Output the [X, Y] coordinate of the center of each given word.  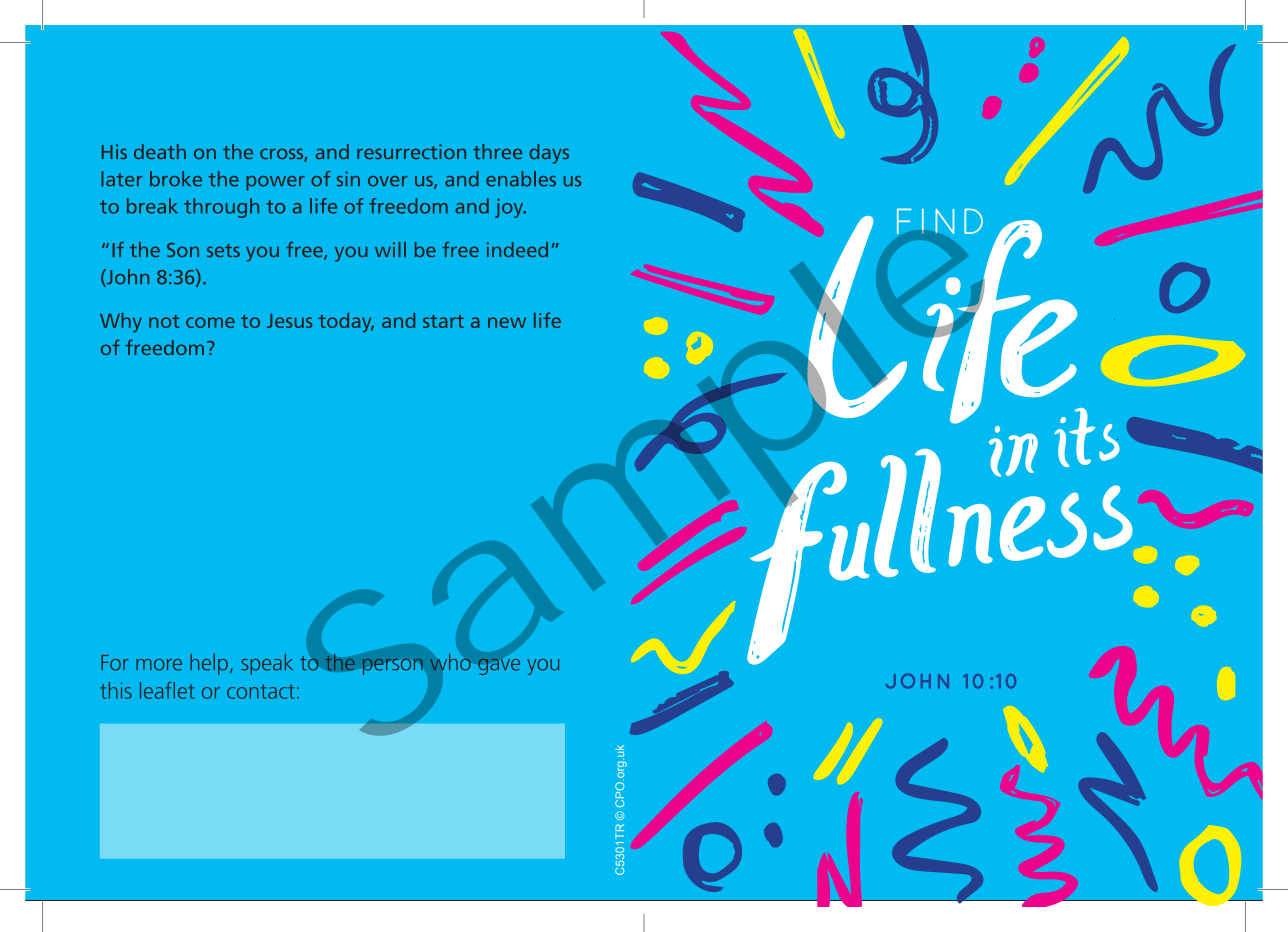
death [160, 151]
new [507, 322]
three [497, 151]
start [443, 321]
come [210, 322]
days [549, 154]
